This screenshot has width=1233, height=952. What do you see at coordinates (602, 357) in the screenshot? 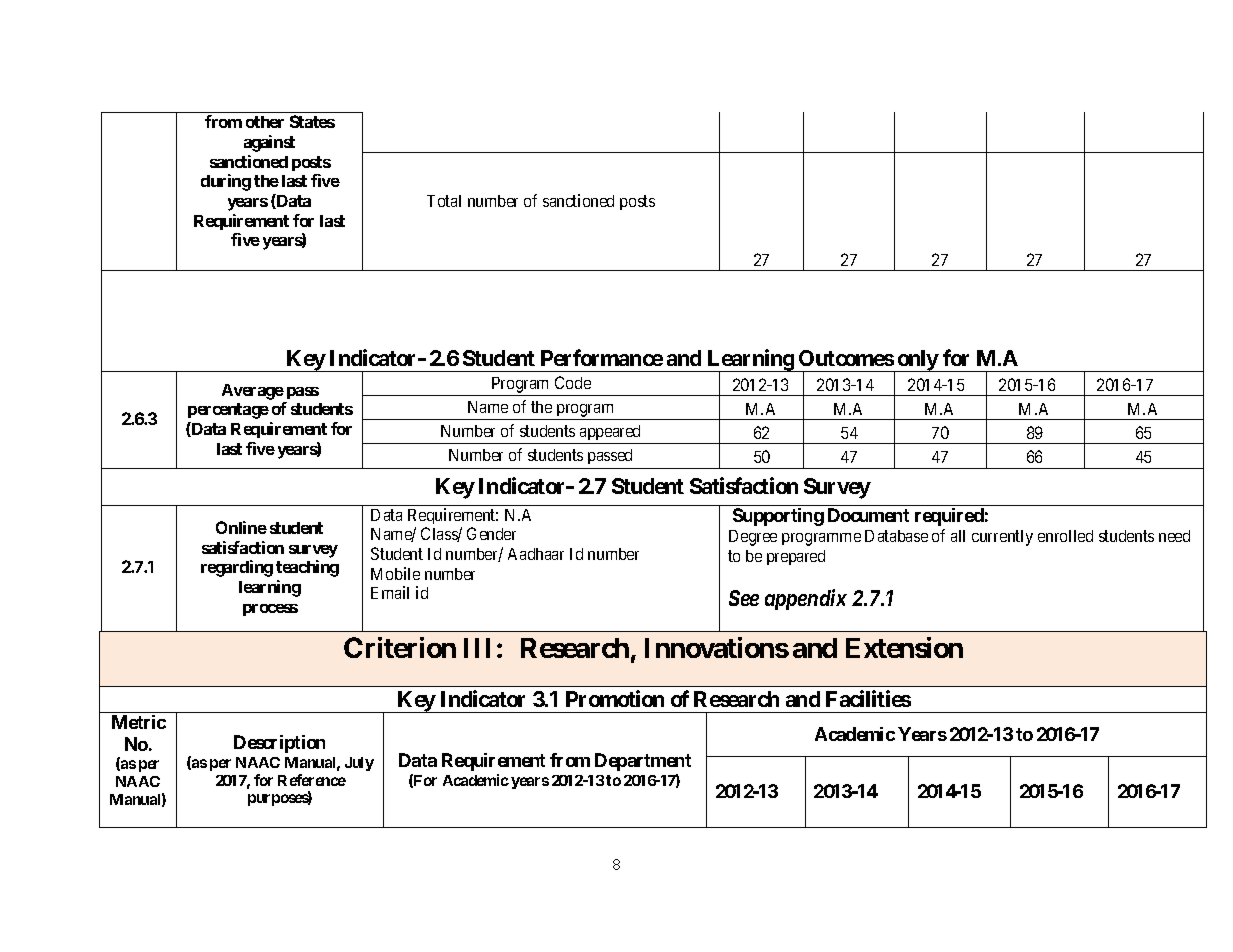
I see `Performance` at bounding box center [602, 357].
